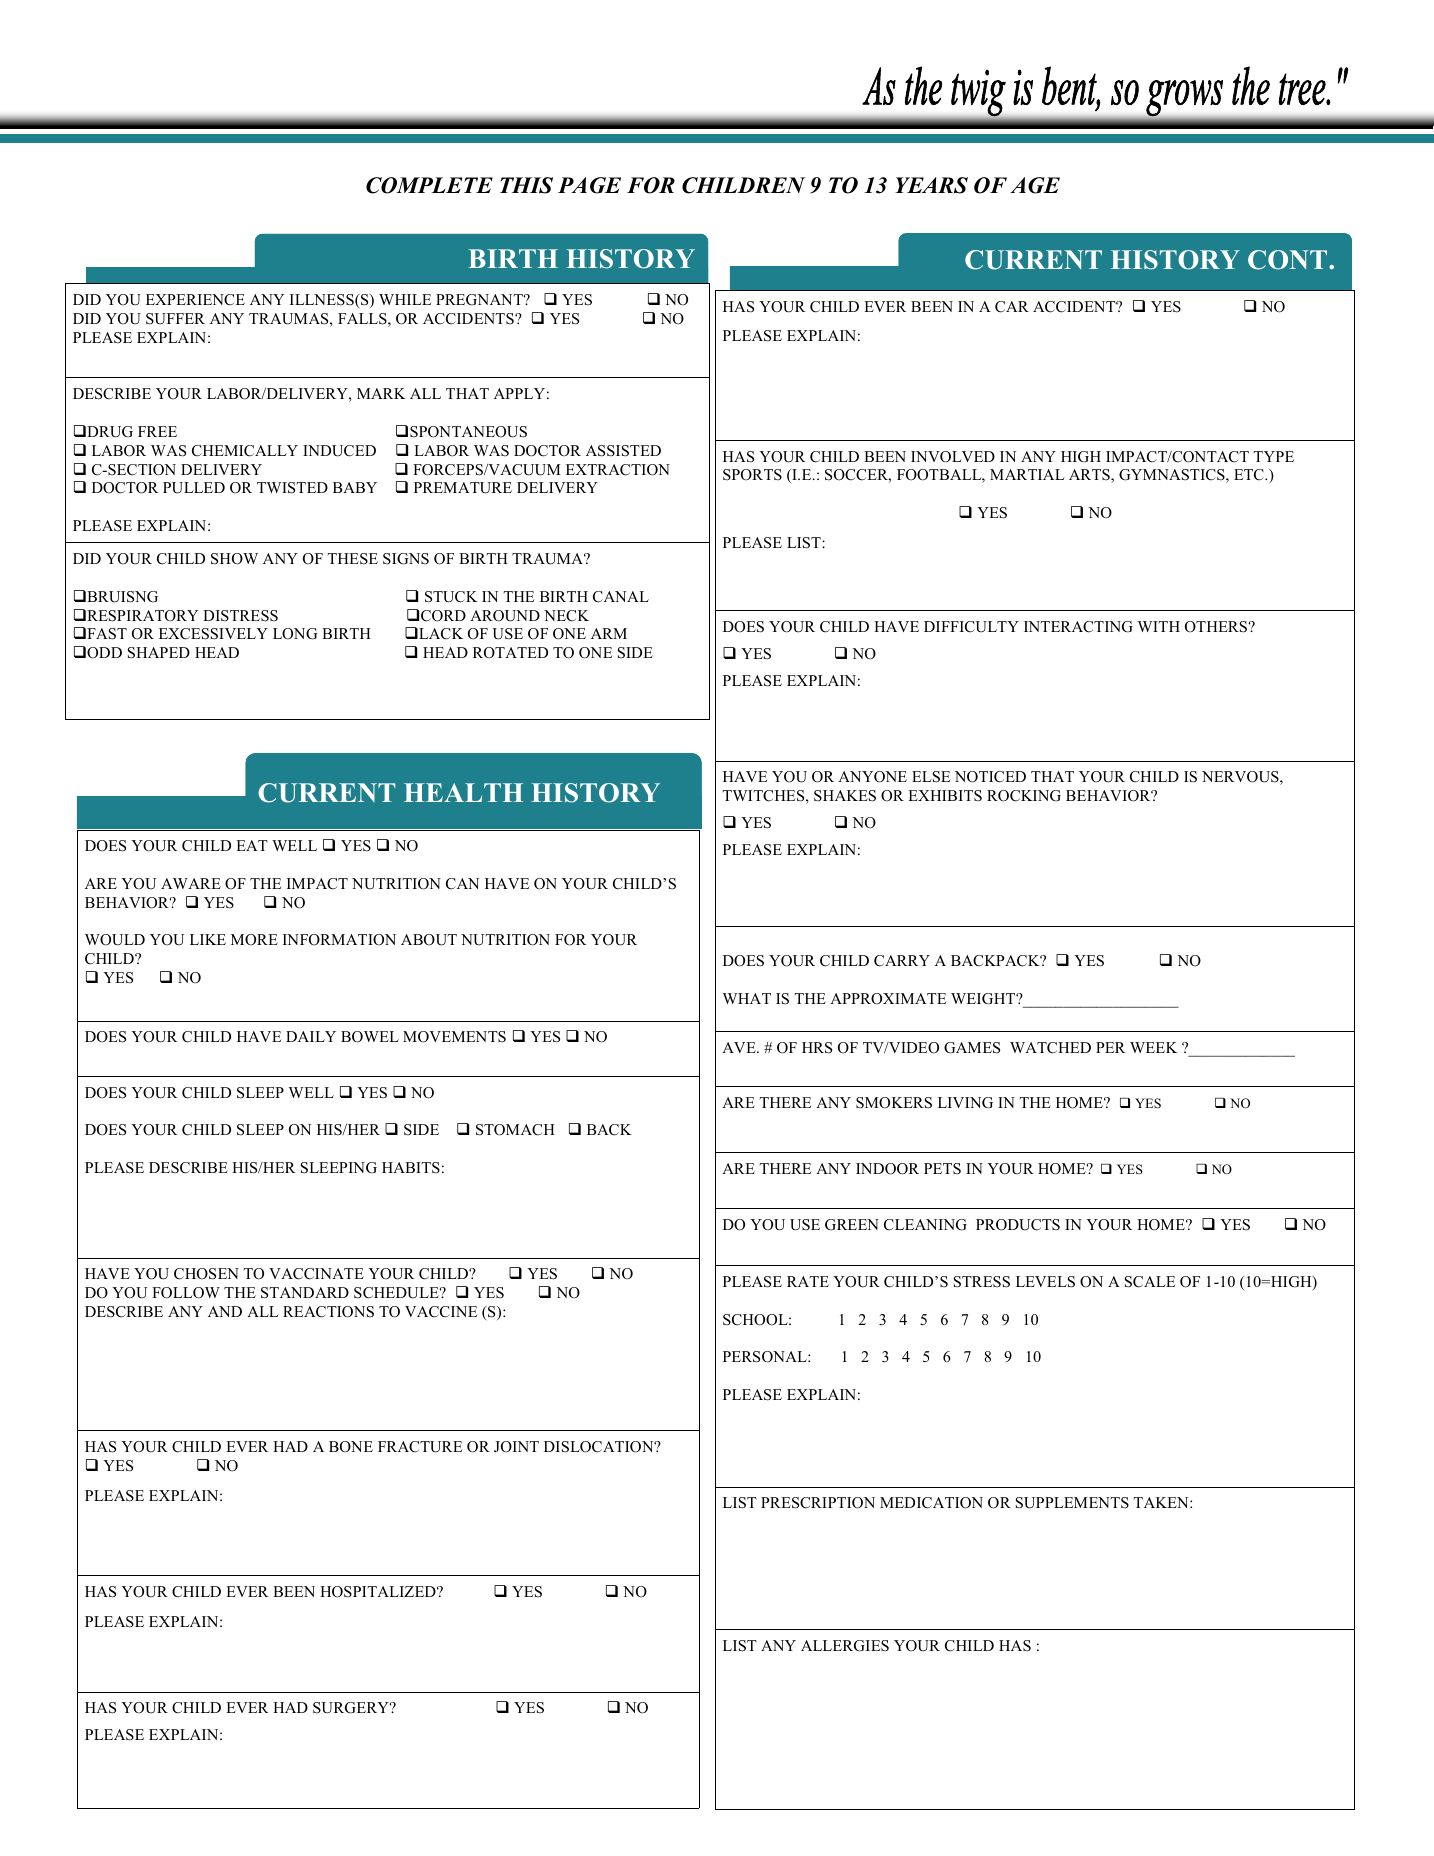  What do you see at coordinates (845, 1646) in the image?
I see `ALLERGIES` at bounding box center [845, 1646].
